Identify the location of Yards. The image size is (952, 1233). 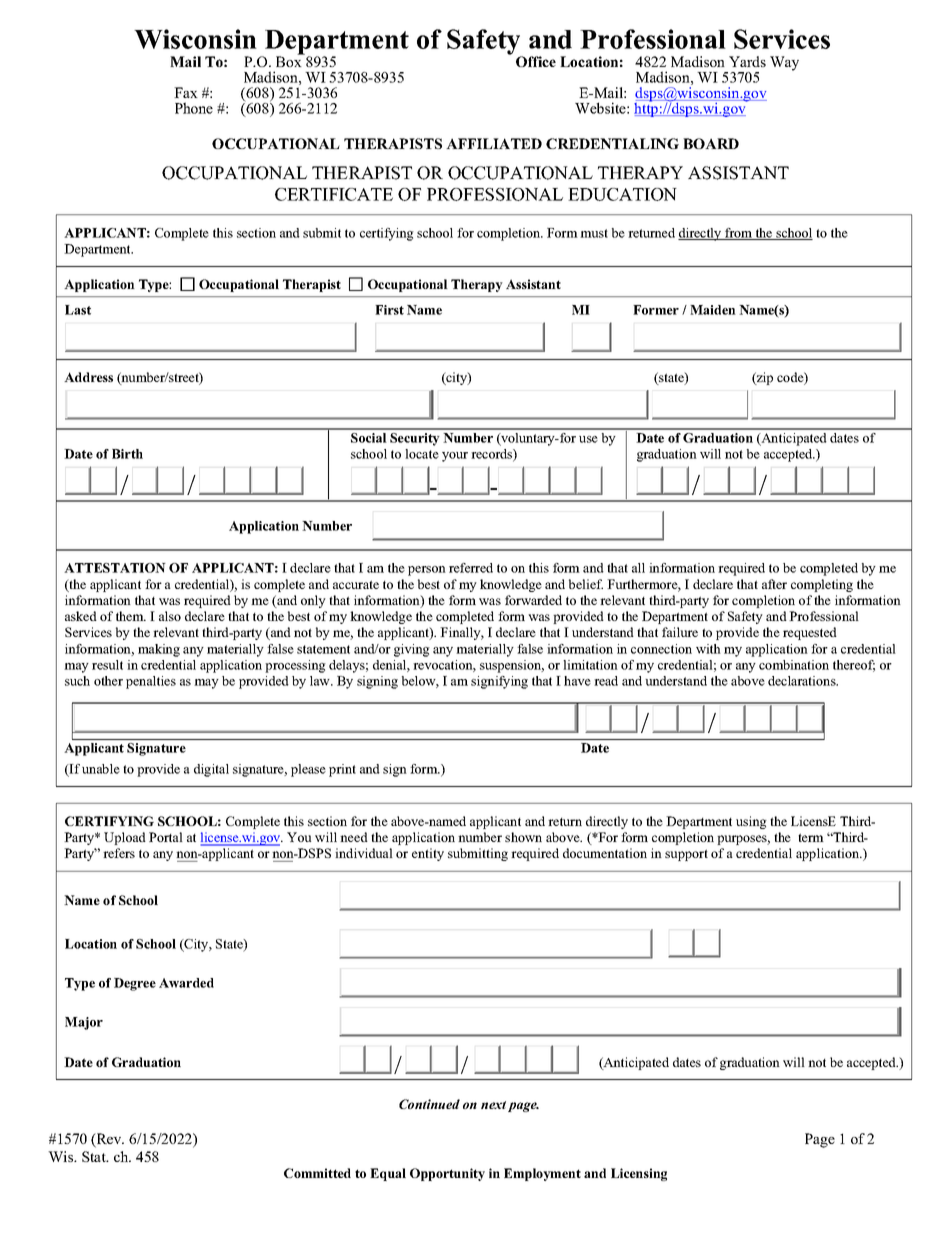
(747, 61).
